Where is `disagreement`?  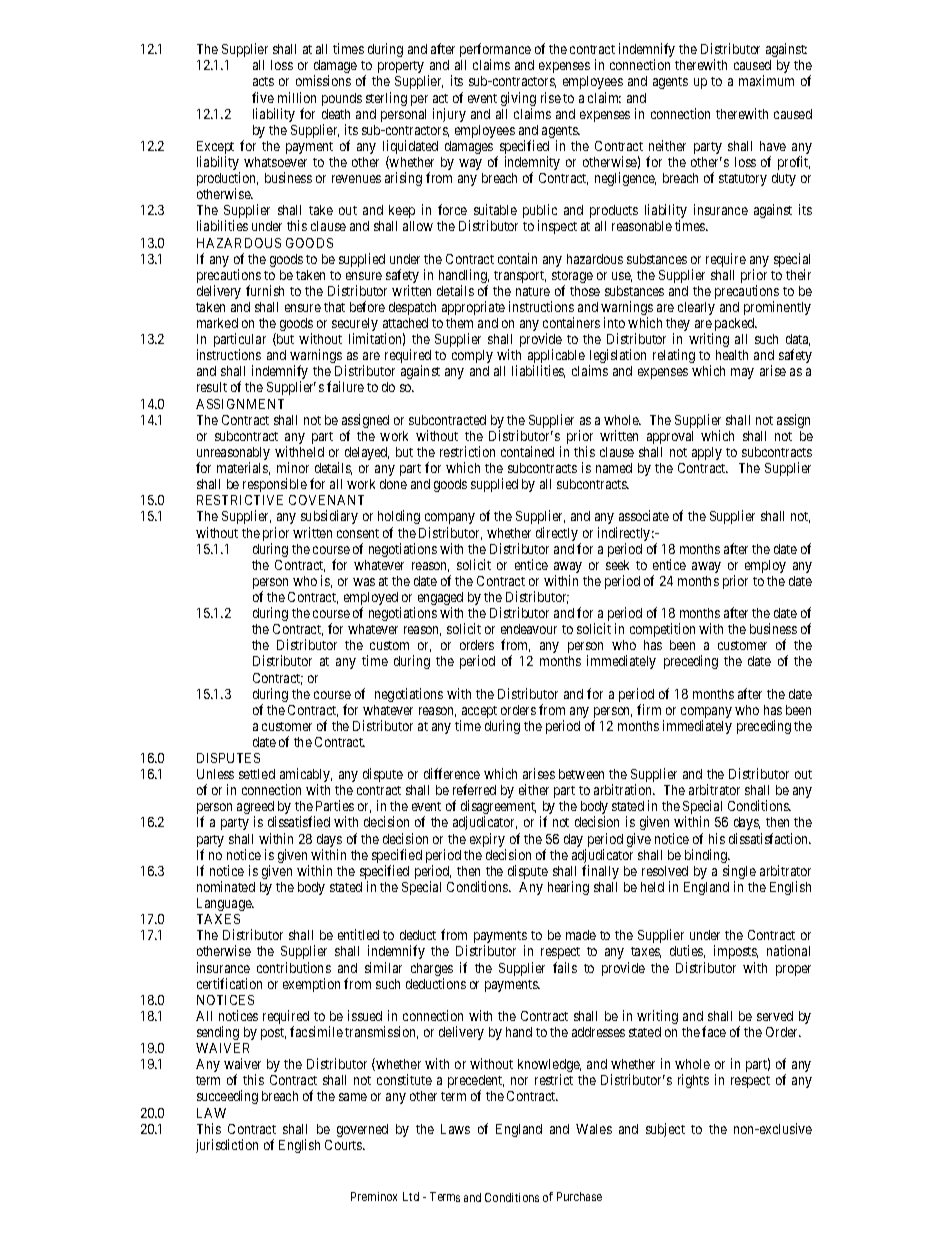 disagreement is located at coordinates (498, 808).
